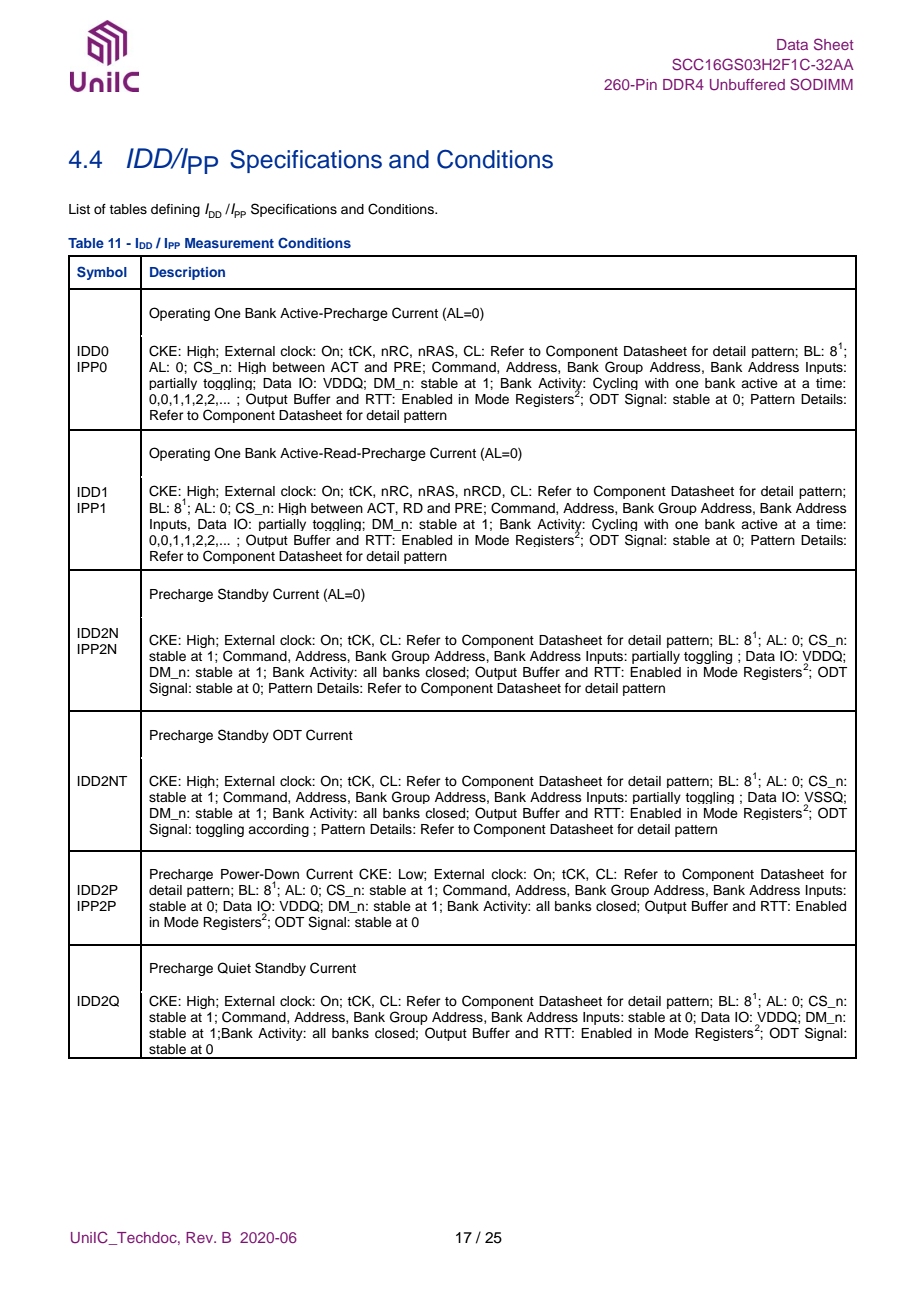 This screenshot has height=1309, width=924. Describe the element at coordinates (234, 968) in the screenshot. I see `Quiet` at that location.
